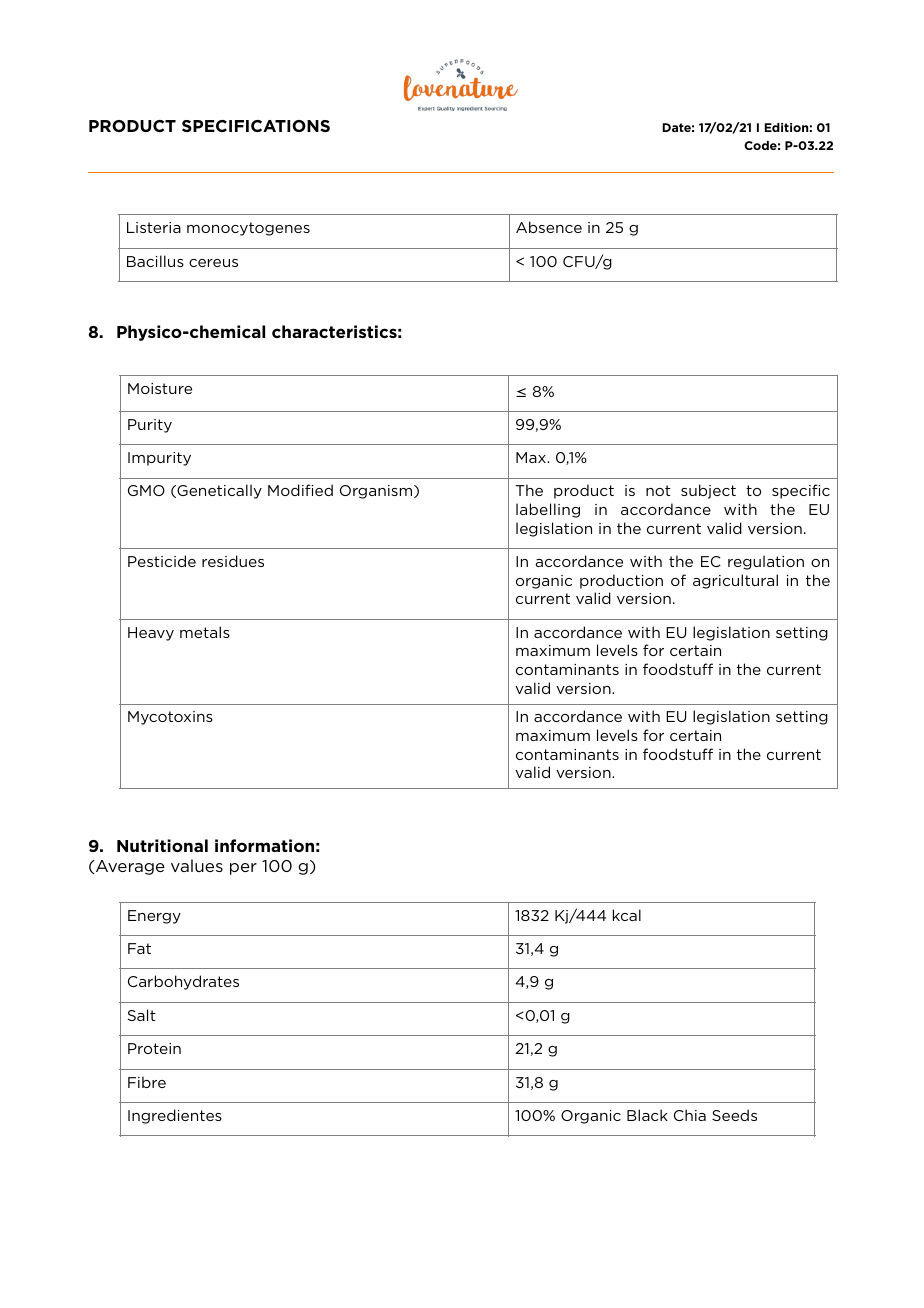  I want to click on Fibre, so click(147, 1082).
